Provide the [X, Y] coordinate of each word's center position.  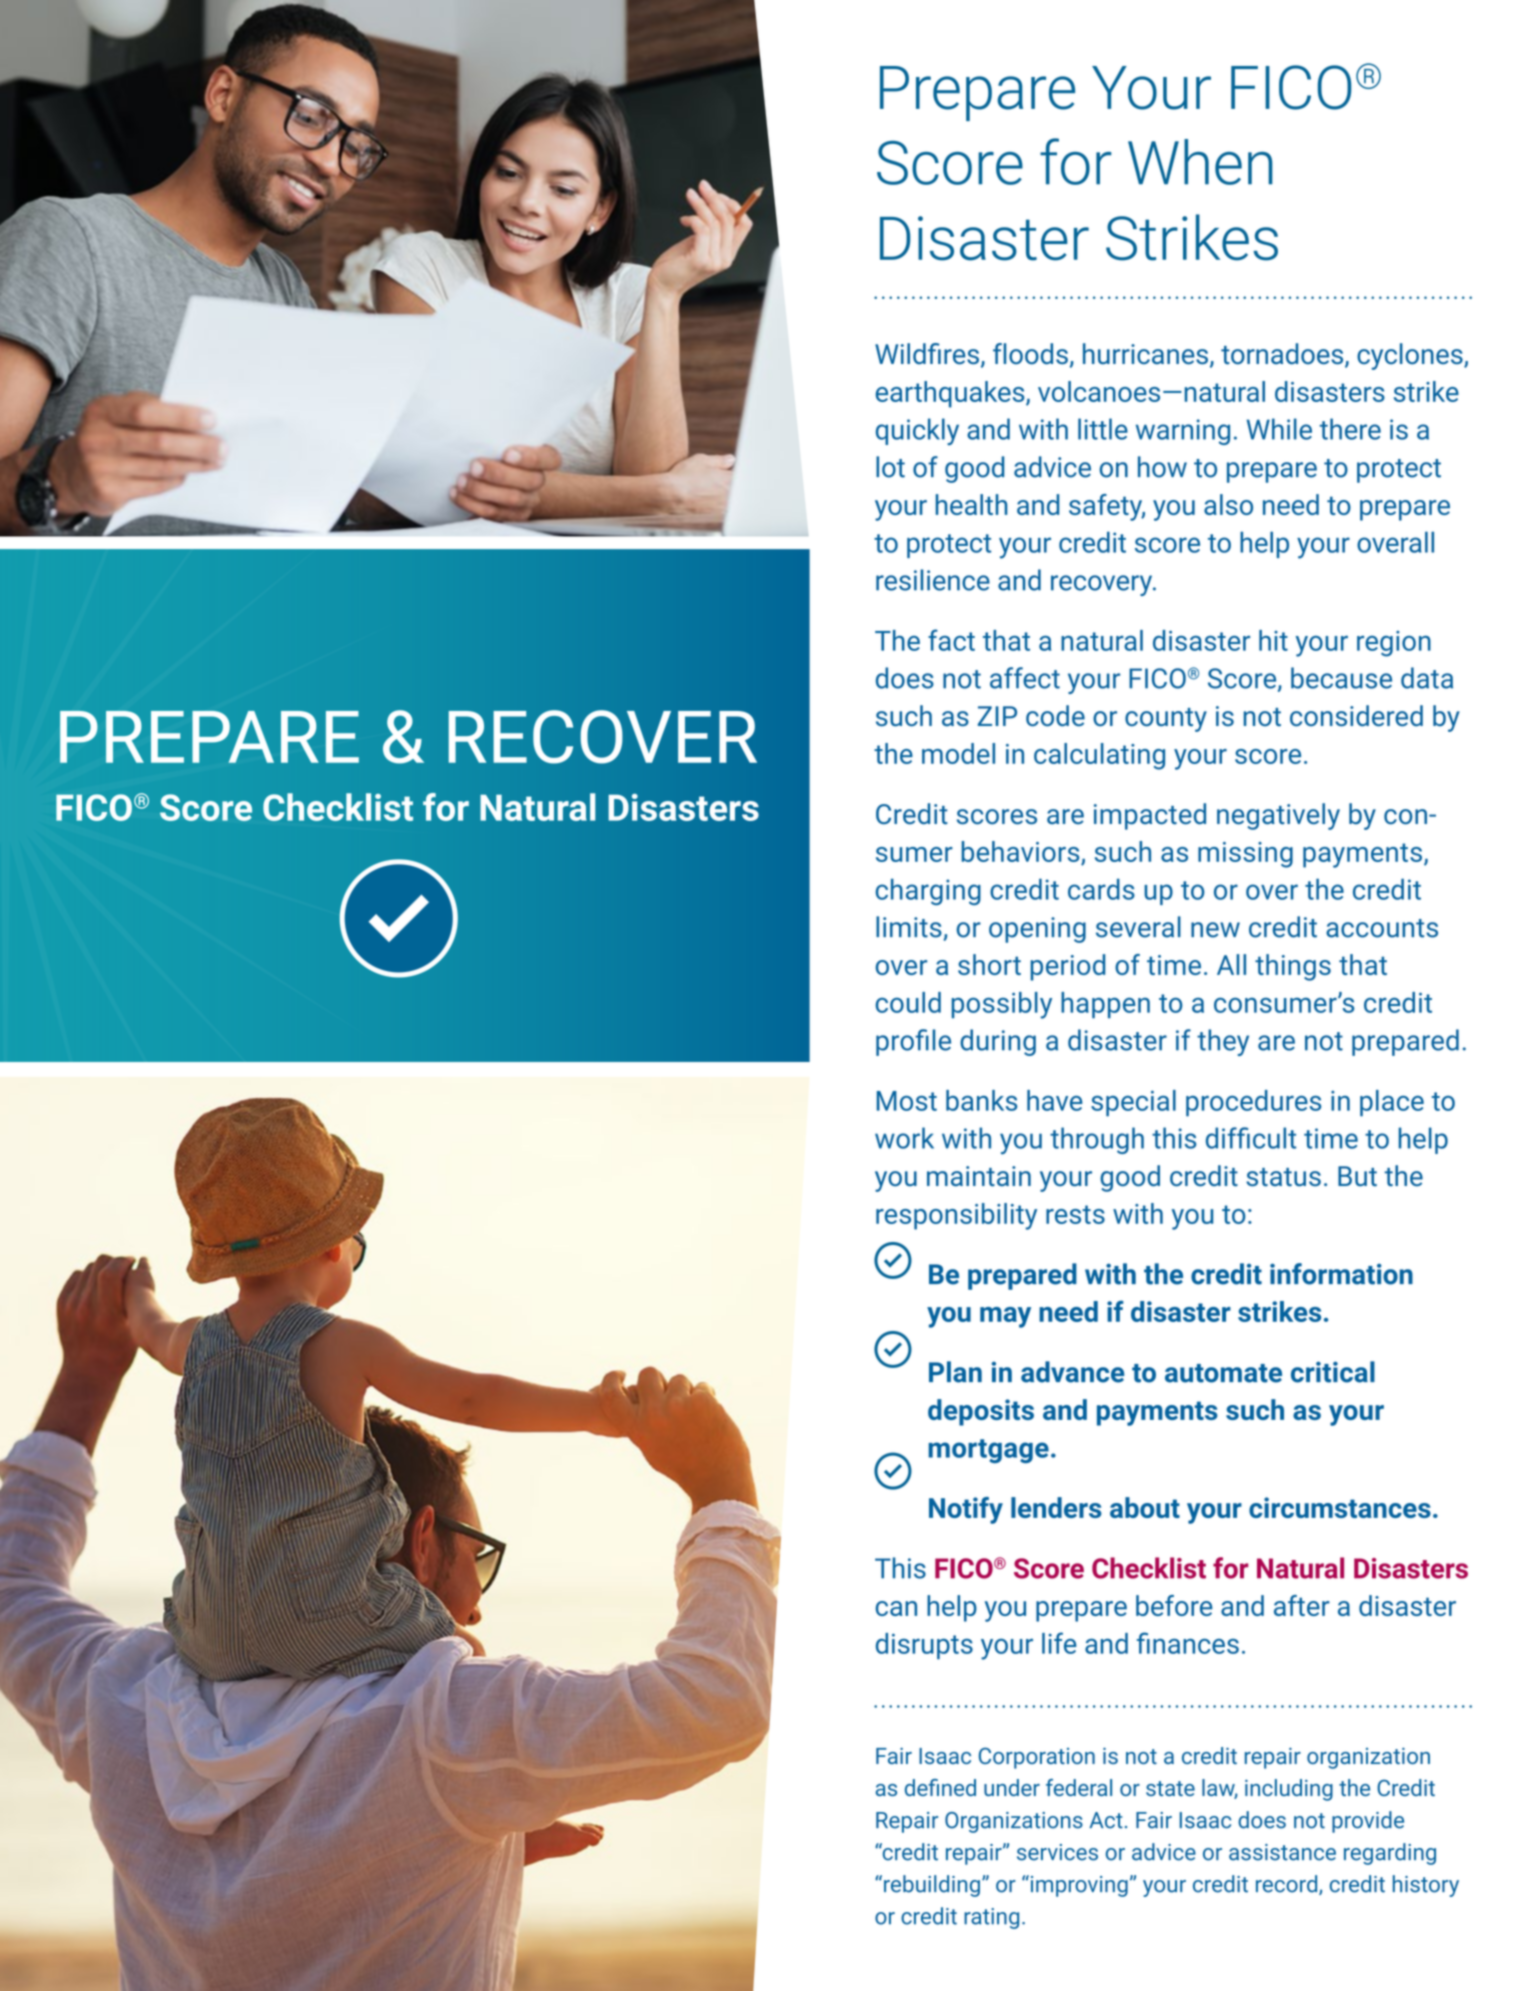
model [958, 753]
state [1170, 1788]
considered [1356, 715]
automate [1223, 1373]
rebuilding [932, 1886]
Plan [955, 1372]
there [1350, 429]
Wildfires [927, 354]
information [1341, 1274]
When [1200, 162]
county [1166, 720]
